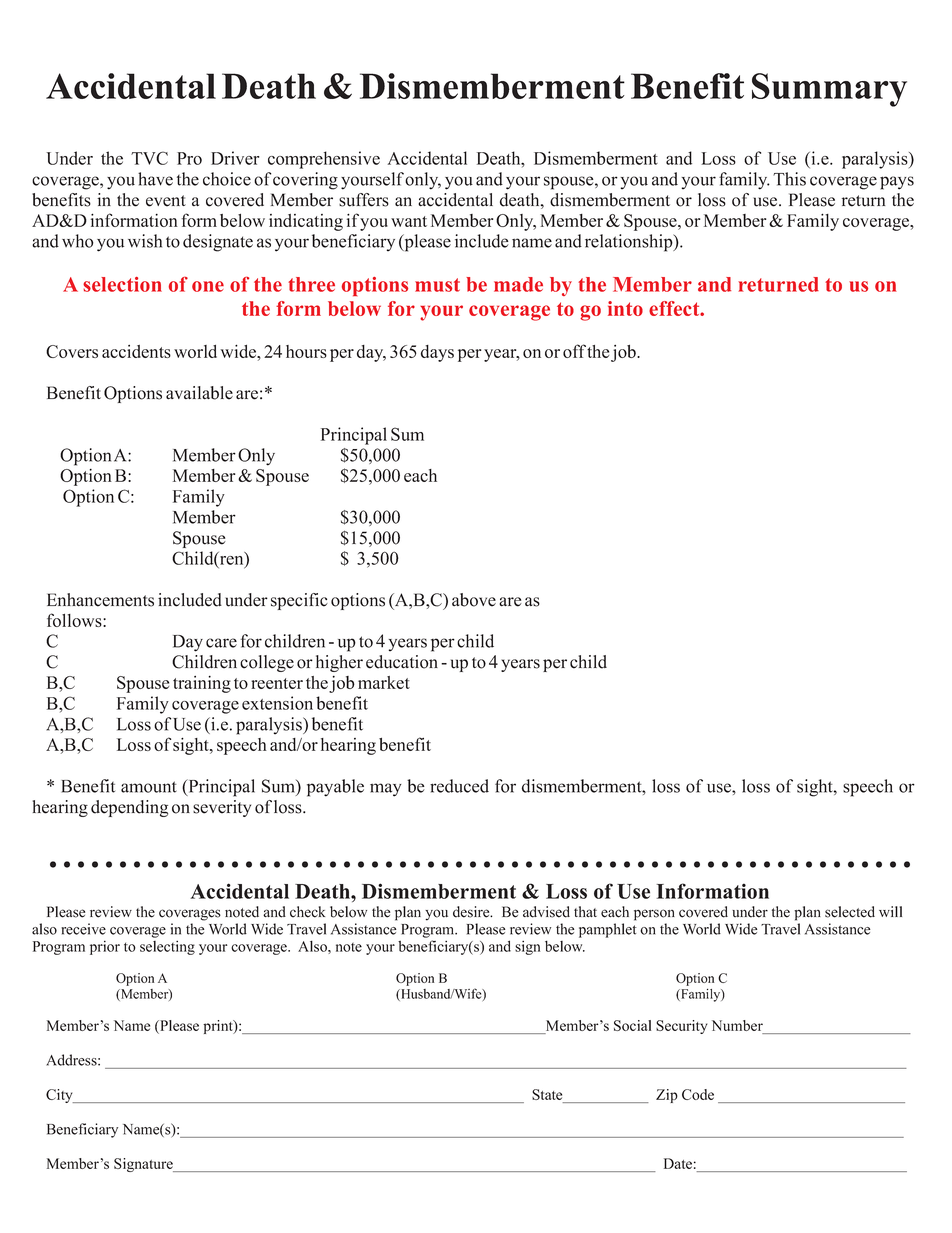  Describe the element at coordinates (402, 662) in the screenshot. I see `education` at that location.
